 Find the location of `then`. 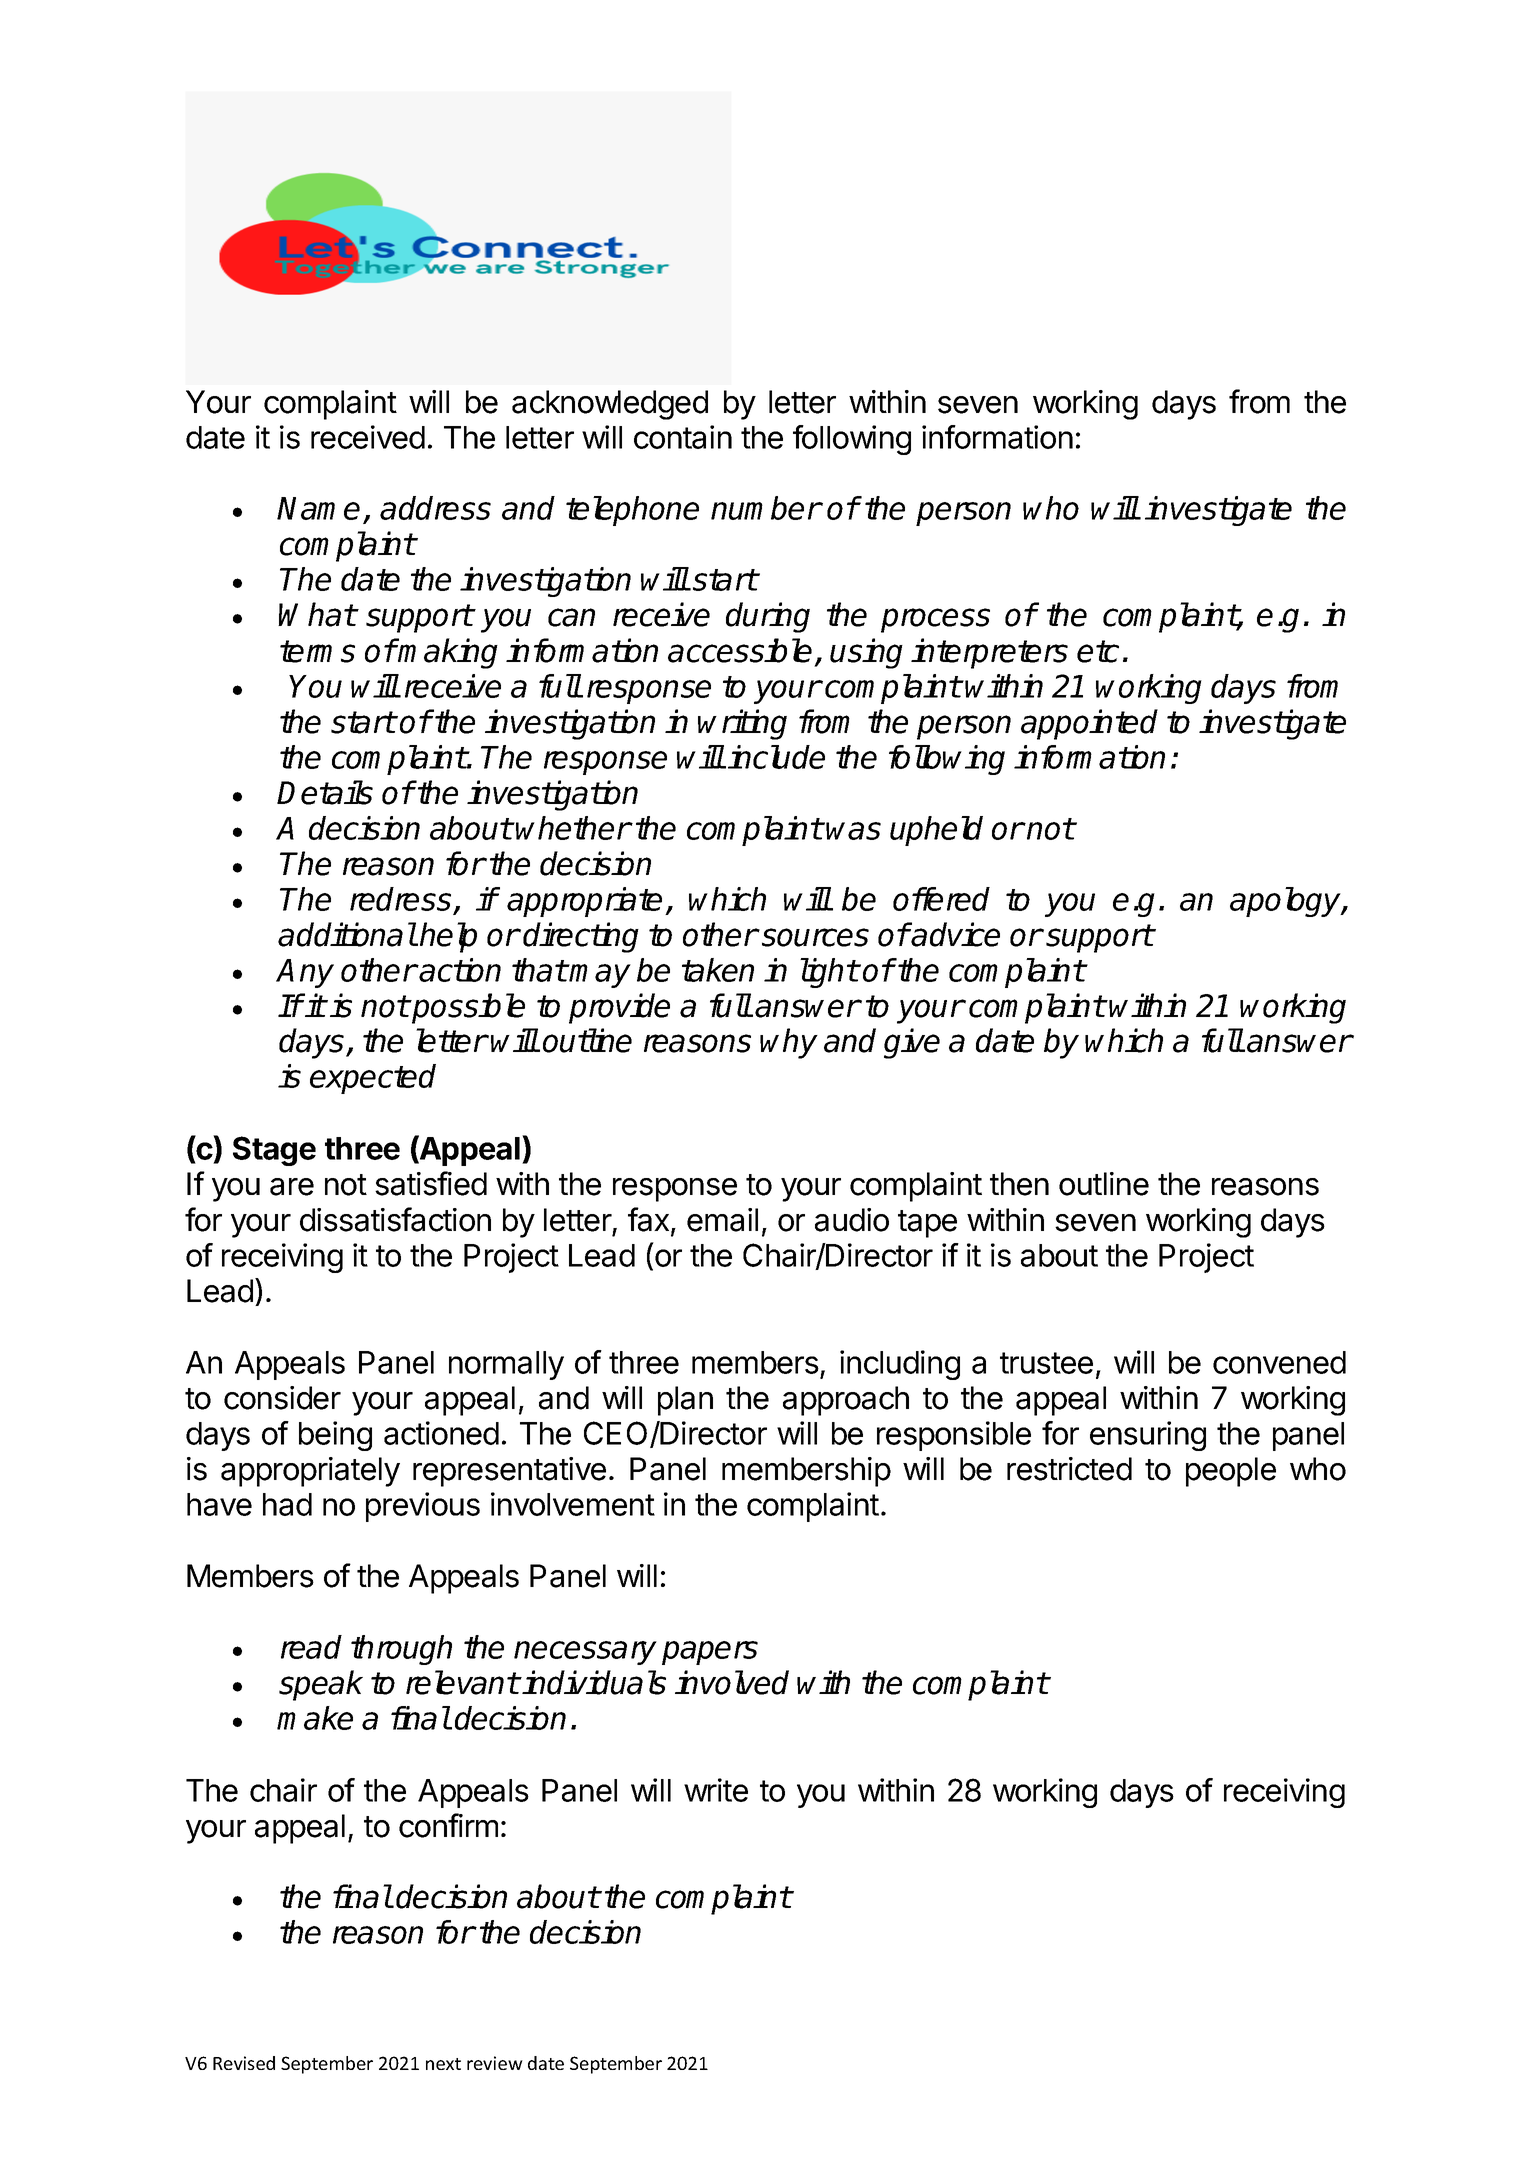

then is located at coordinates (1019, 1184).
